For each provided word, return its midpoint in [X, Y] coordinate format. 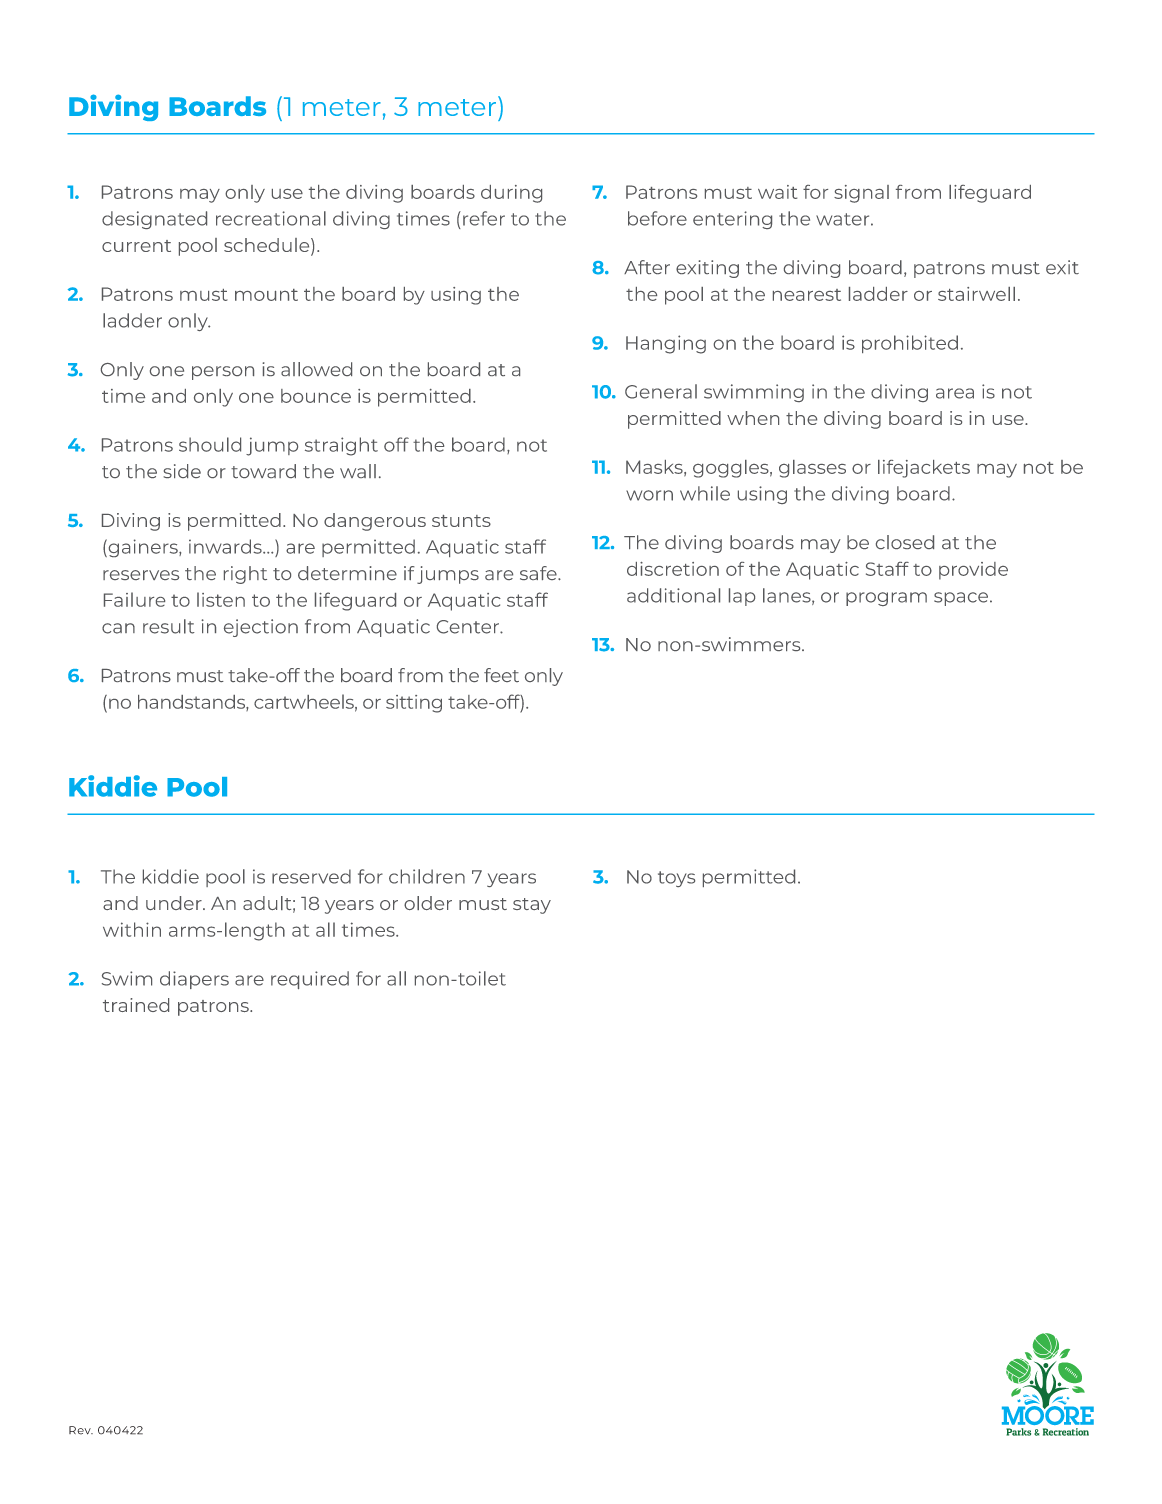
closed [905, 542]
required [310, 980]
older [428, 903]
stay [532, 906]
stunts [461, 521]
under [175, 903]
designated [154, 220]
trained [136, 1005]
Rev [81, 1430]
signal [861, 194]
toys [676, 879]
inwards [226, 546]
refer [484, 218]
